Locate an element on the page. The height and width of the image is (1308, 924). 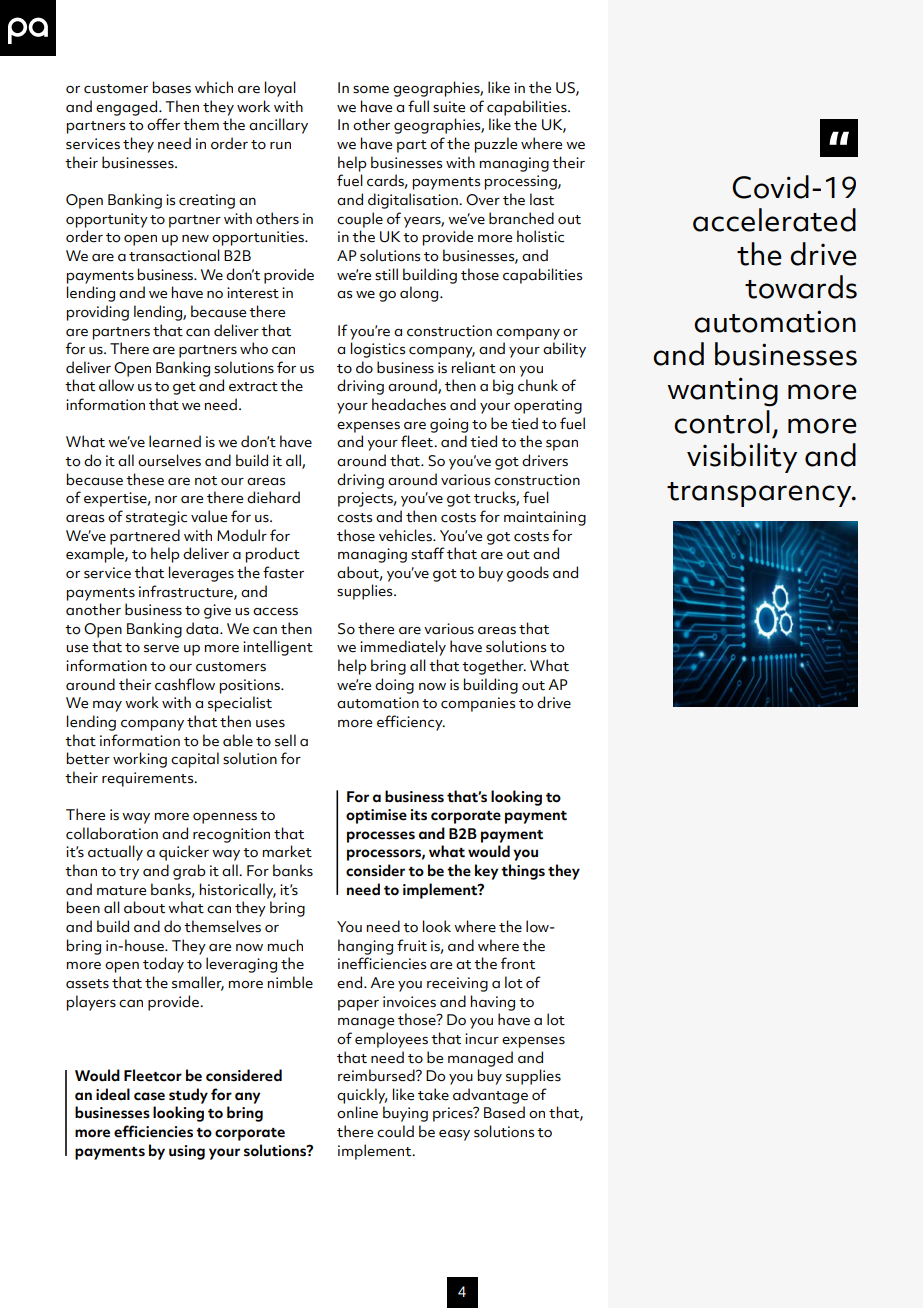
data is located at coordinates (203, 628).
